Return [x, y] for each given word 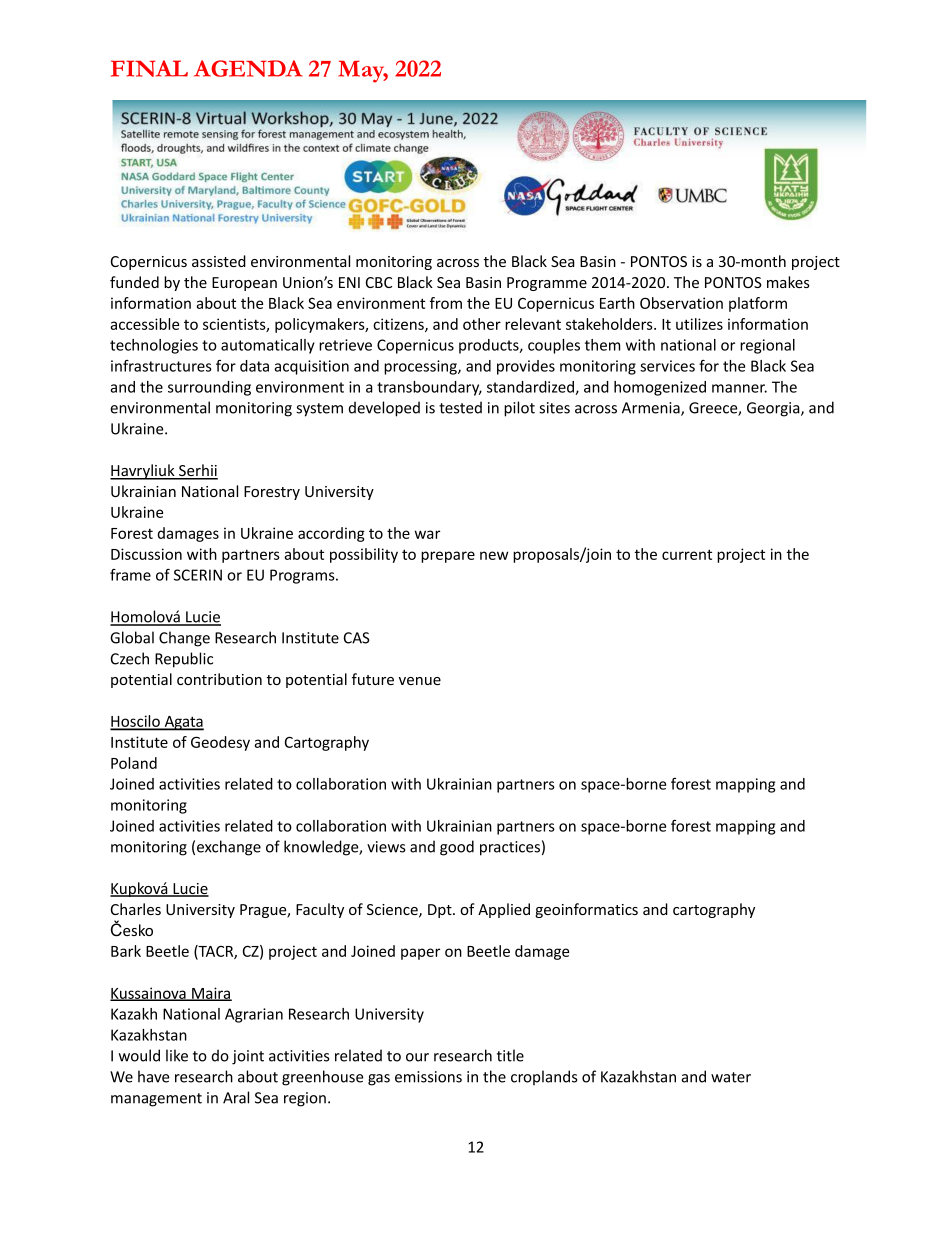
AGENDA [248, 68]
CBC [379, 282]
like [177, 1055]
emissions [428, 1077]
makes [788, 282]
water [731, 1077]
